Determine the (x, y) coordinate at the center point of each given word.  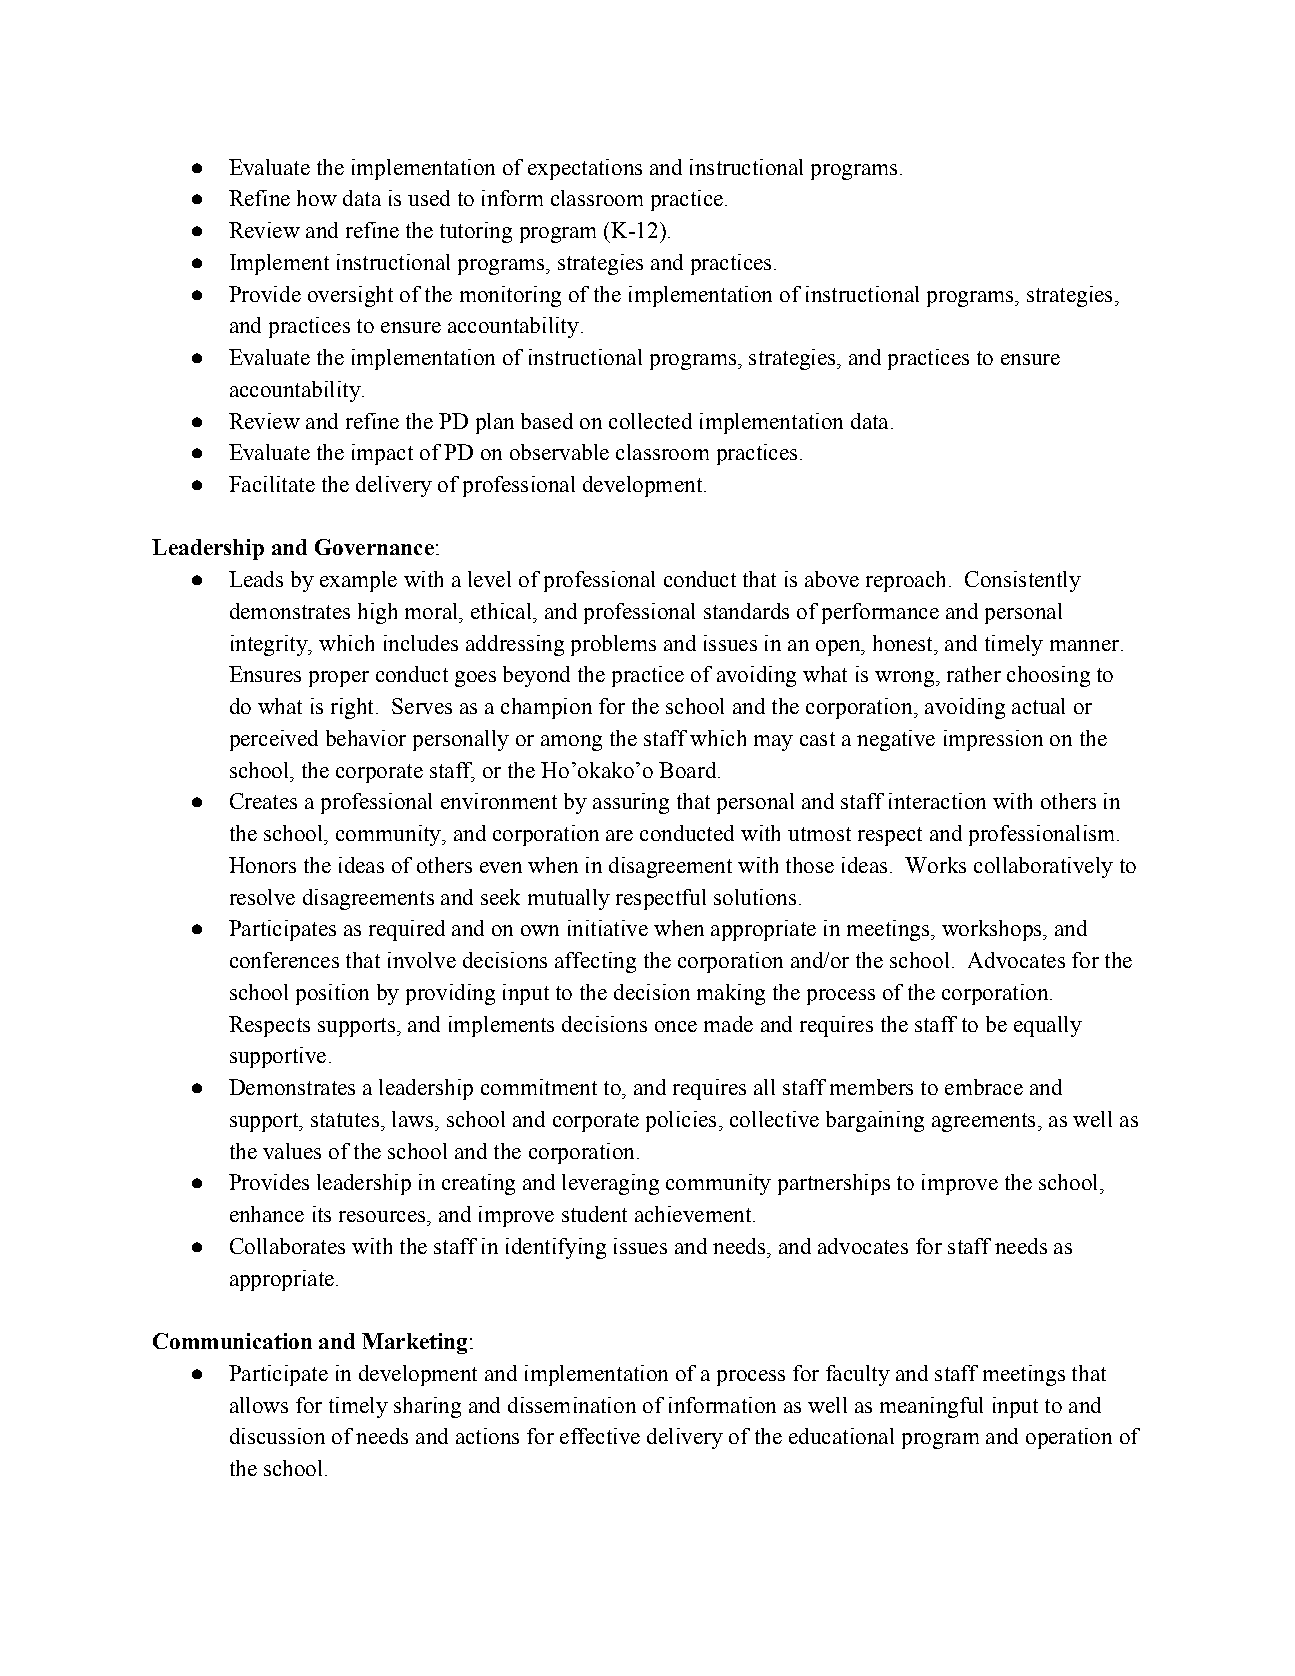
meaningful (931, 1407)
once (676, 1026)
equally (1048, 1026)
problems (613, 645)
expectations (585, 169)
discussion (277, 1436)
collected (650, 421)
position (332, 994)
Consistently (1023, 581)
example (358, 581)
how (317, 198)
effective (600, 1436)
